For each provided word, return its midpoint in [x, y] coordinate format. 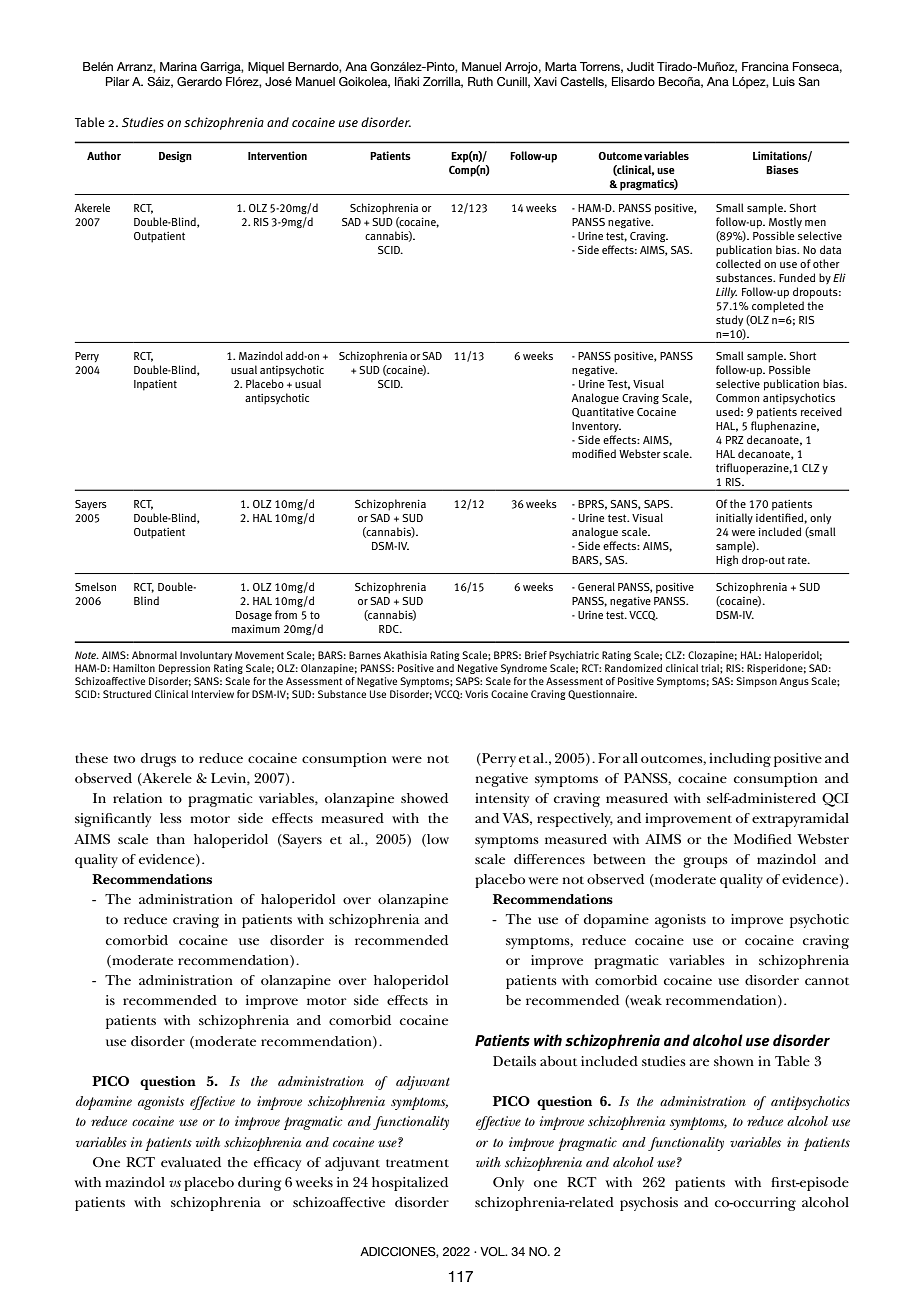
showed [424, 798]
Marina [178, 66]
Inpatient [155, 385]
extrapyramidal [800, 820]
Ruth [480, 81]
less [171, 818]
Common [737, 398]
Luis [784, 81]
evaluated [191, 1162]
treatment [417, 1163]
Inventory [596, 427]
